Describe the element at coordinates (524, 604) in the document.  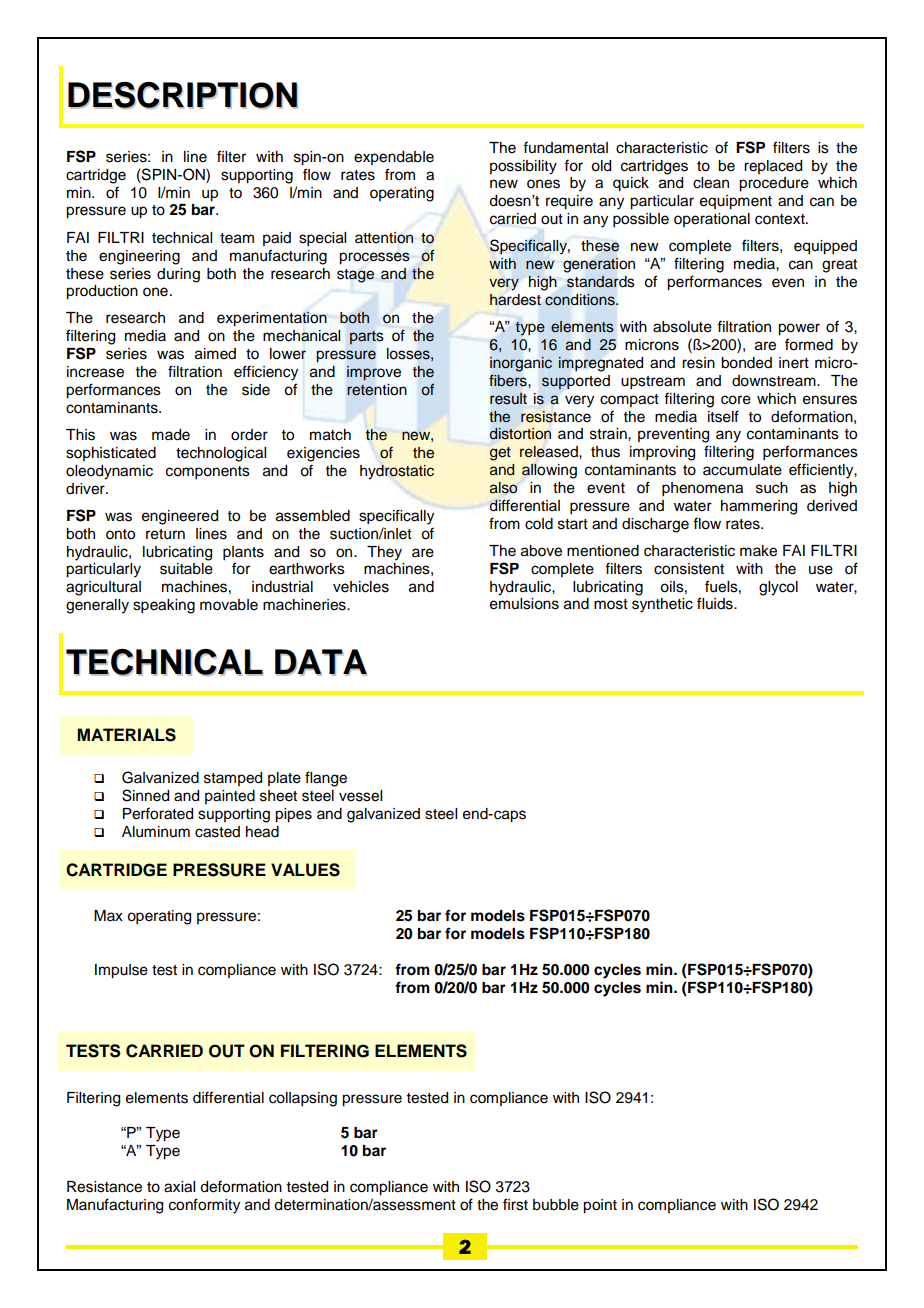
I see `emulsions` at that location.
